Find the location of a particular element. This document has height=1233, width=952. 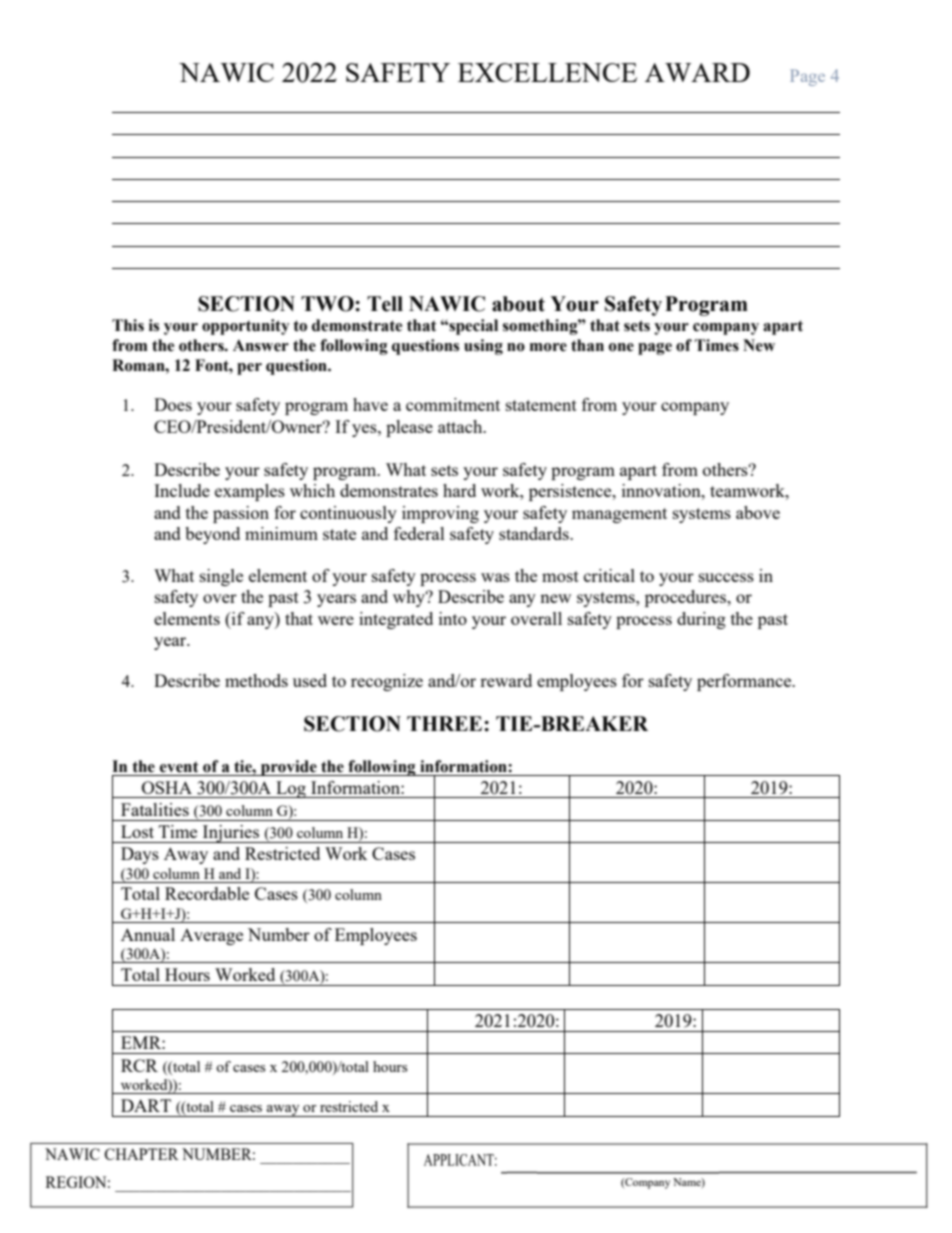

single is located at coordinates (221, 577).
